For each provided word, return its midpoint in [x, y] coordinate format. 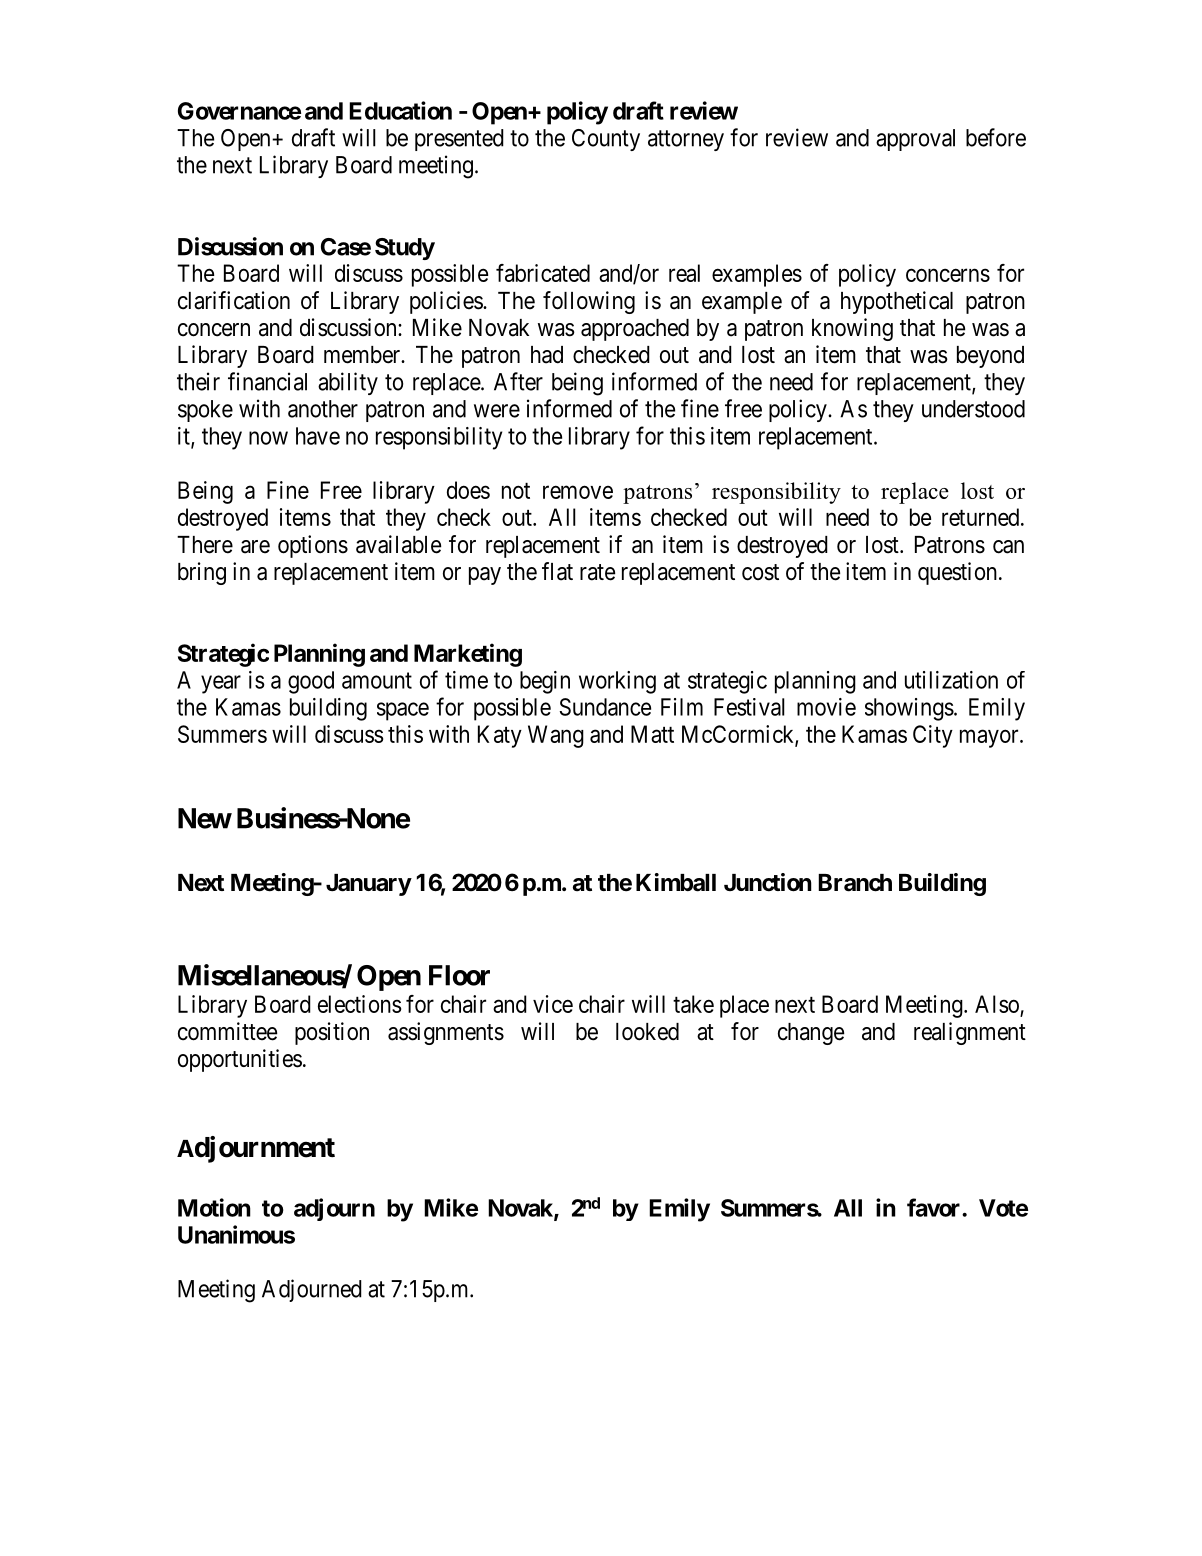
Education [400, 110]
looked [647, 1032]
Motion [214, 1207]
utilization [951, 680]
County [606, 140]
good [311, 682]
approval [915, 140]
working [617, 682]
